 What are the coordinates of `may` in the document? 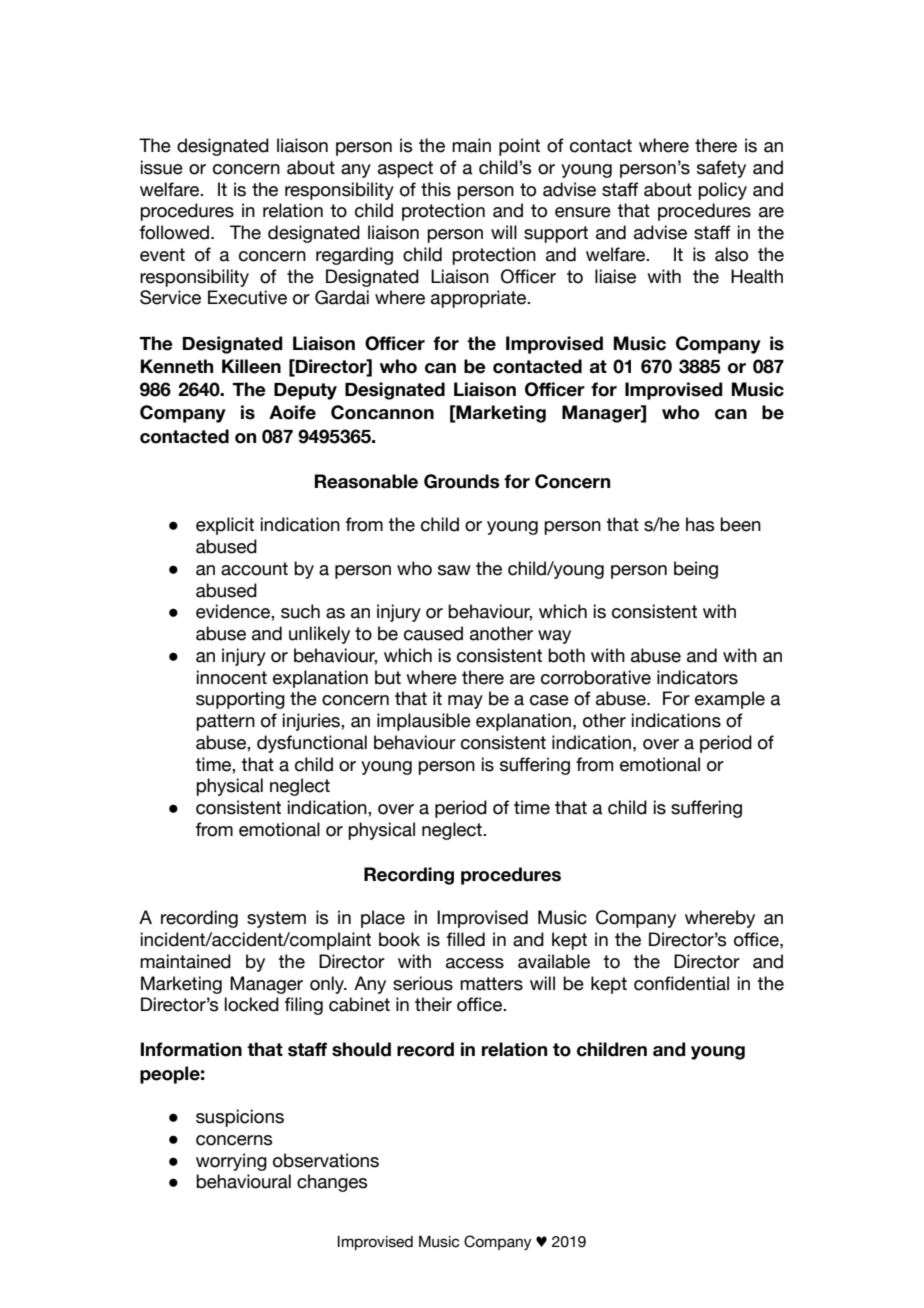 It's located at (465, 702).
